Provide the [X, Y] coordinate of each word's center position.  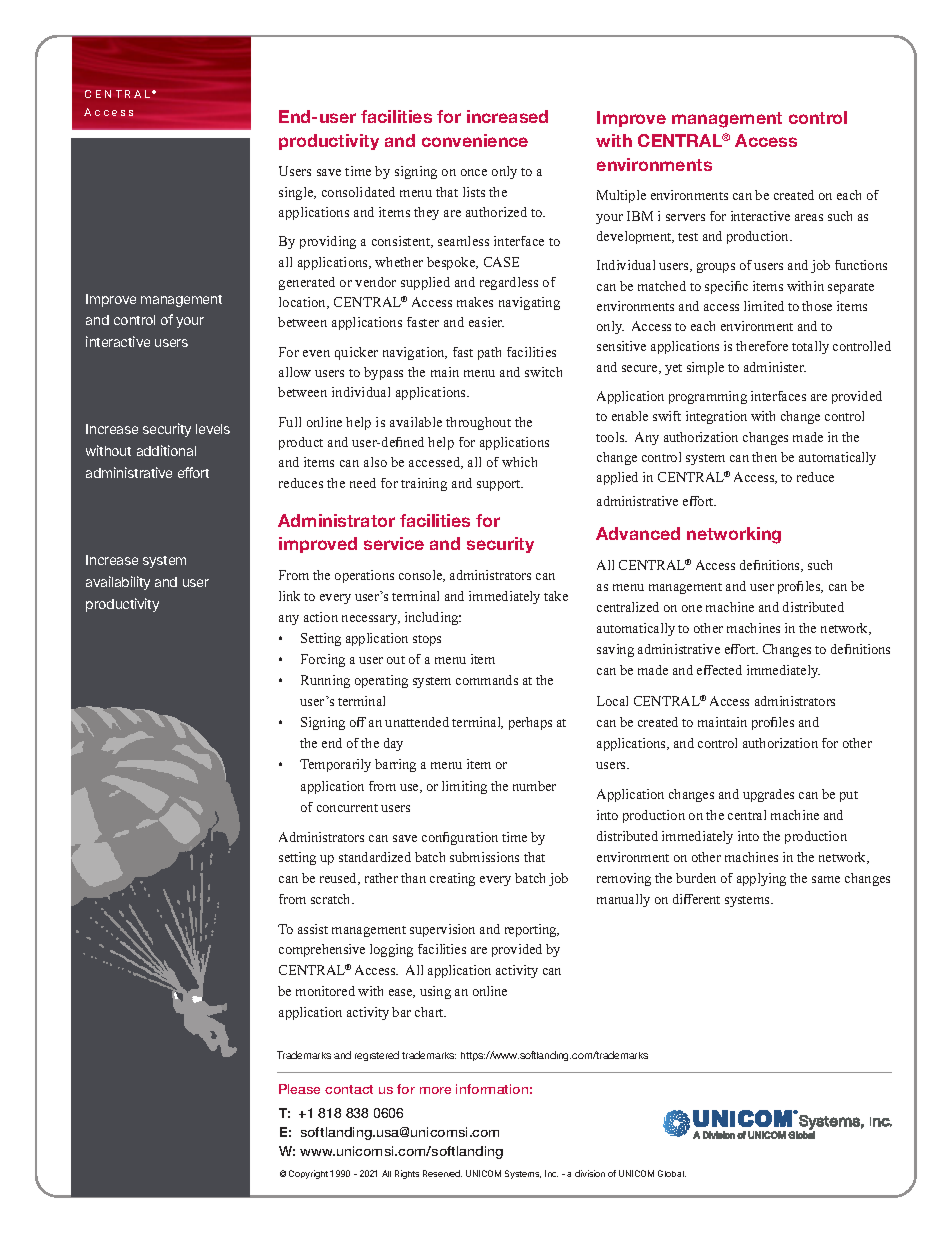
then [764, 457]
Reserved [442, 1173]
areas [809, 217]
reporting [532, 930]
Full [290, 422]
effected [719, 670]
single [297, 193]
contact [349, 1089]
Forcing [323, 660]
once [474, 172]
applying [761, 879]
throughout [478, 423]
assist [313, 929]
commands [487, 680]
